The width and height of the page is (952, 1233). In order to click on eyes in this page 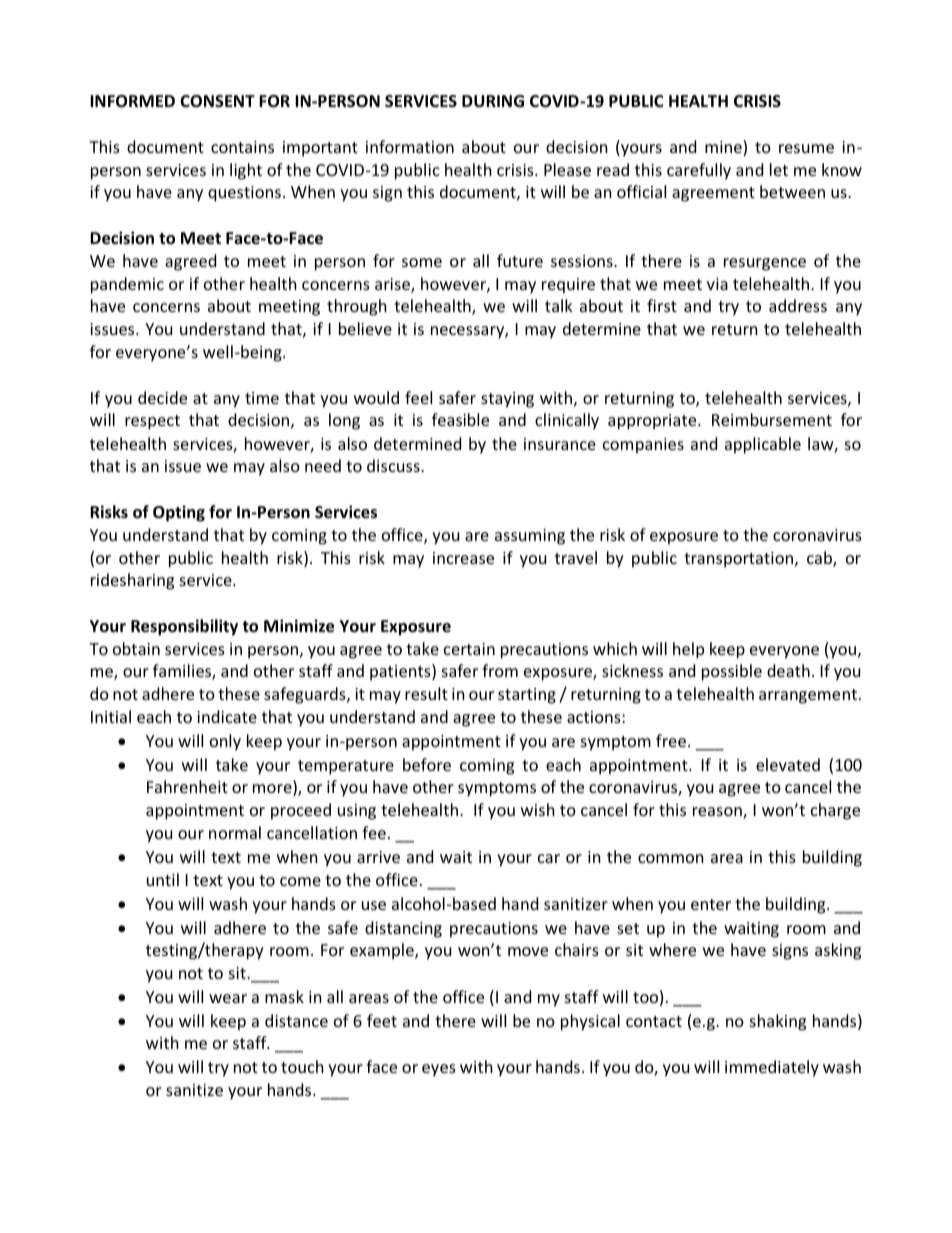, I will do `click(439, 1070)`.
